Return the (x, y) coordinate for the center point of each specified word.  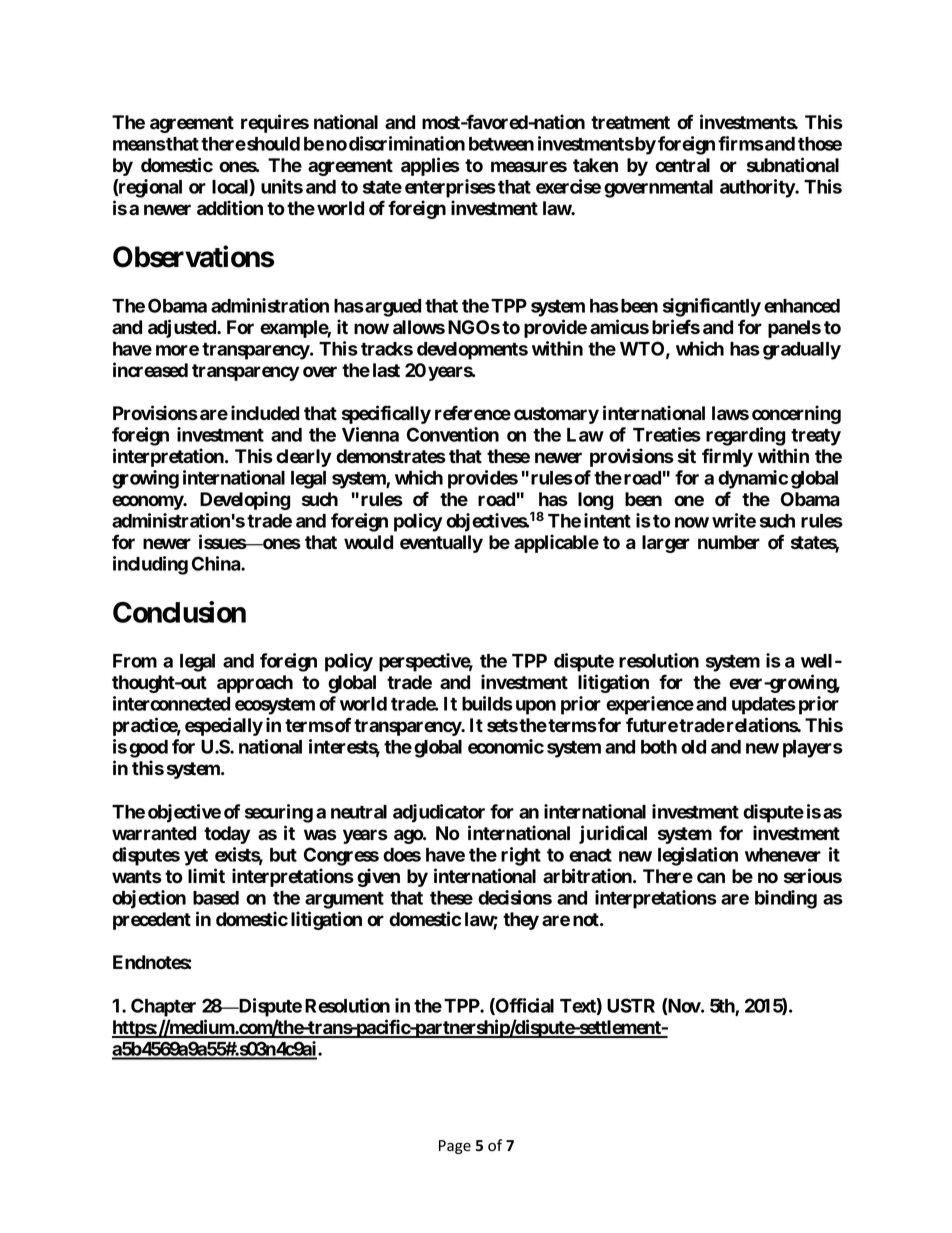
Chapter (163, 1007)
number (729, 542)
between (501, 144)
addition (230, 208)
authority (758, 188)
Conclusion (179, 612)
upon (536, 707)
